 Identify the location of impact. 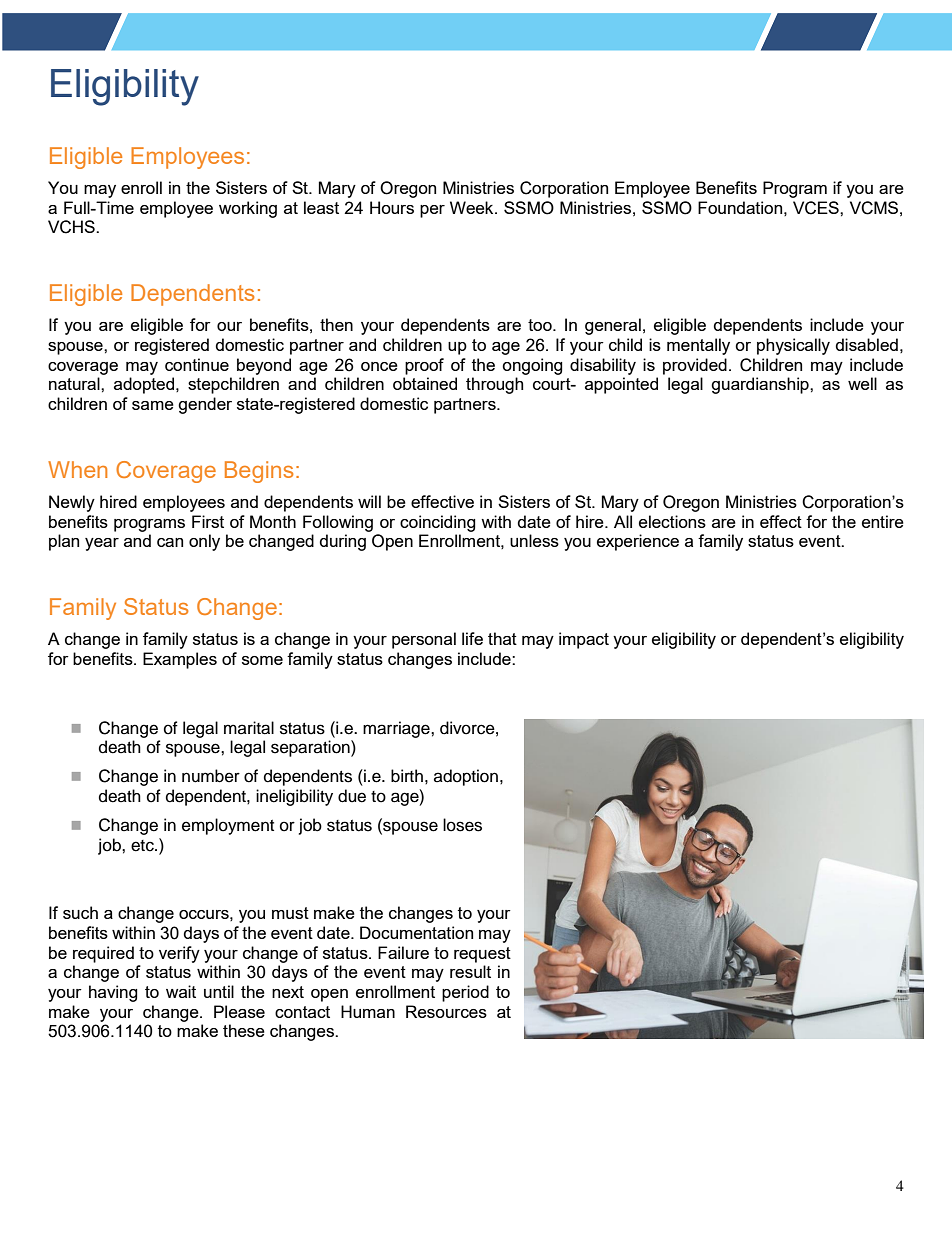
(584, 640).
